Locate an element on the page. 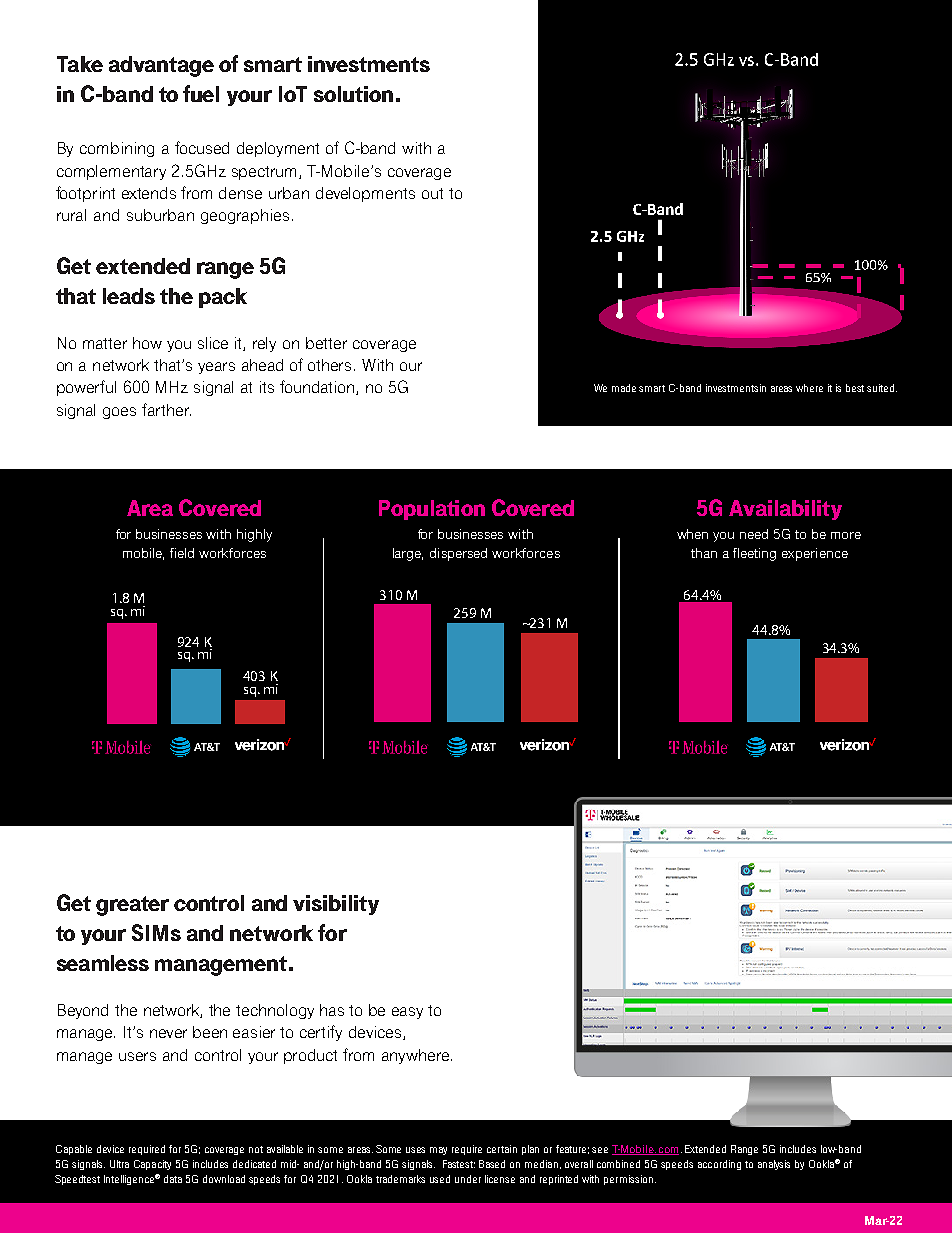 The image size is (952, 1233). greater is located at coordinates (132, 906).
